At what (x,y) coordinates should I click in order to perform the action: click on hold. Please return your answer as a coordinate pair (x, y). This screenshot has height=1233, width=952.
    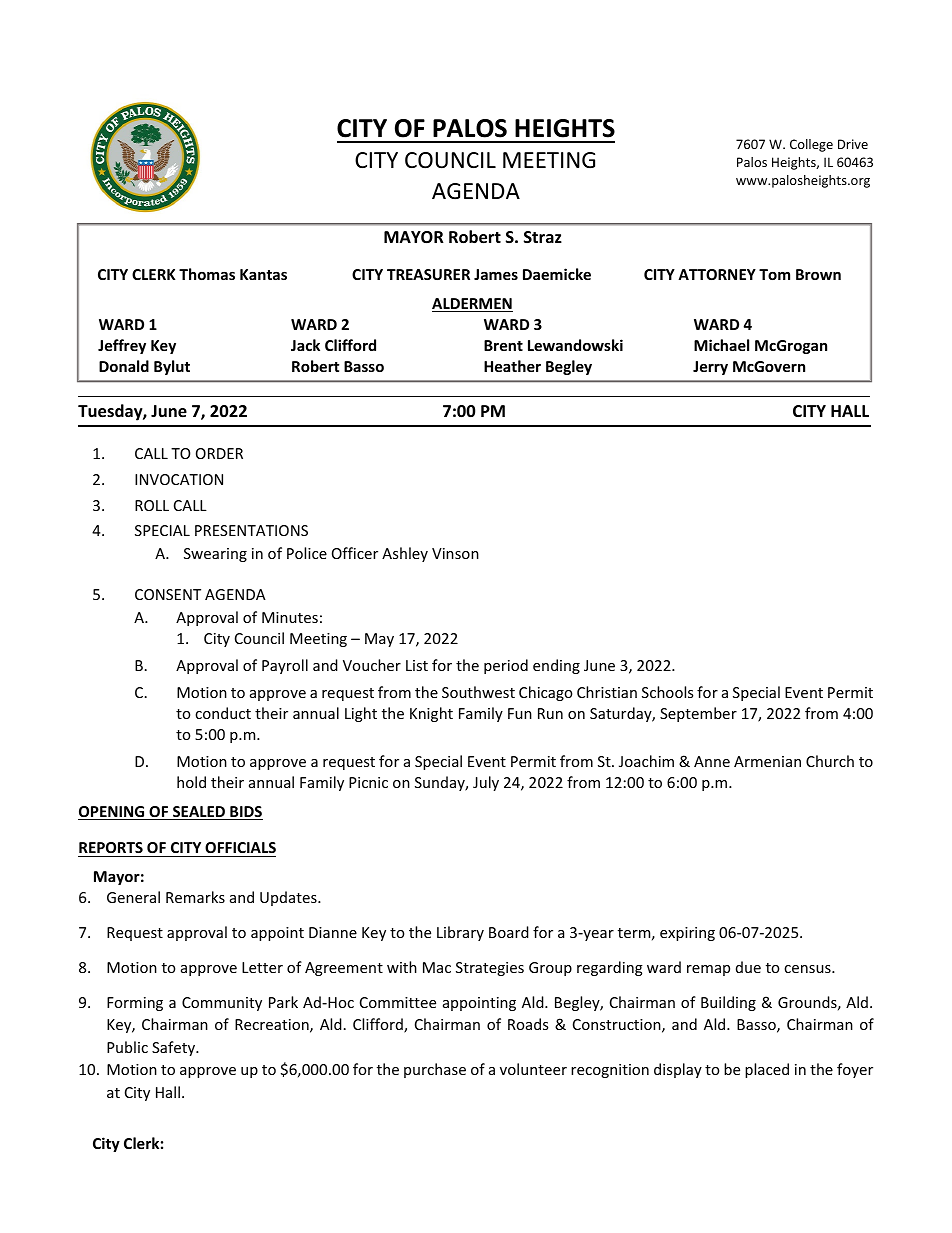
    Looking at the image, I should click on (191, 782).
